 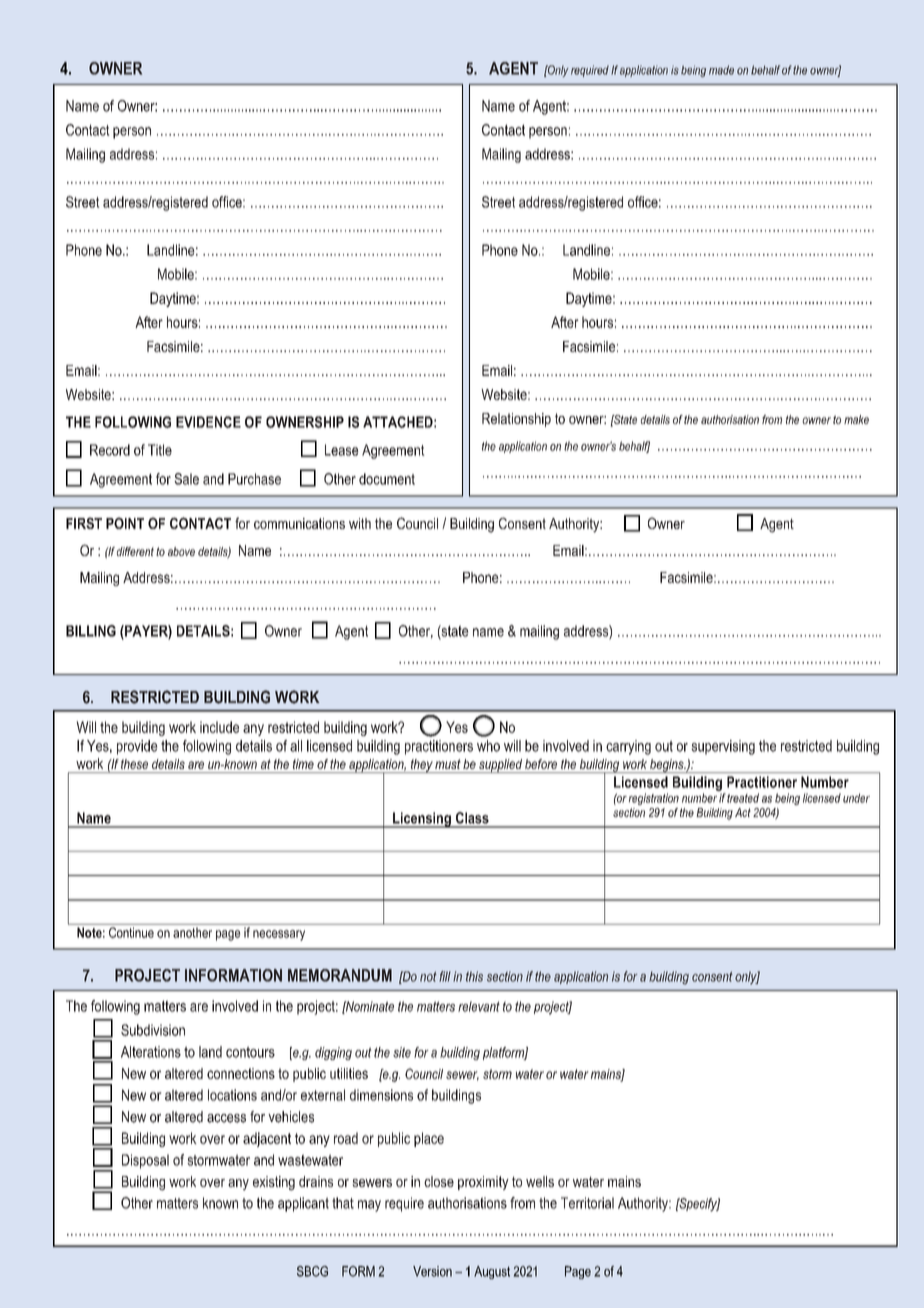 What do you see at coordinates (208, 422) in the screenshot?
I see `EVIDENCE` at bounding box center [208, 422].
